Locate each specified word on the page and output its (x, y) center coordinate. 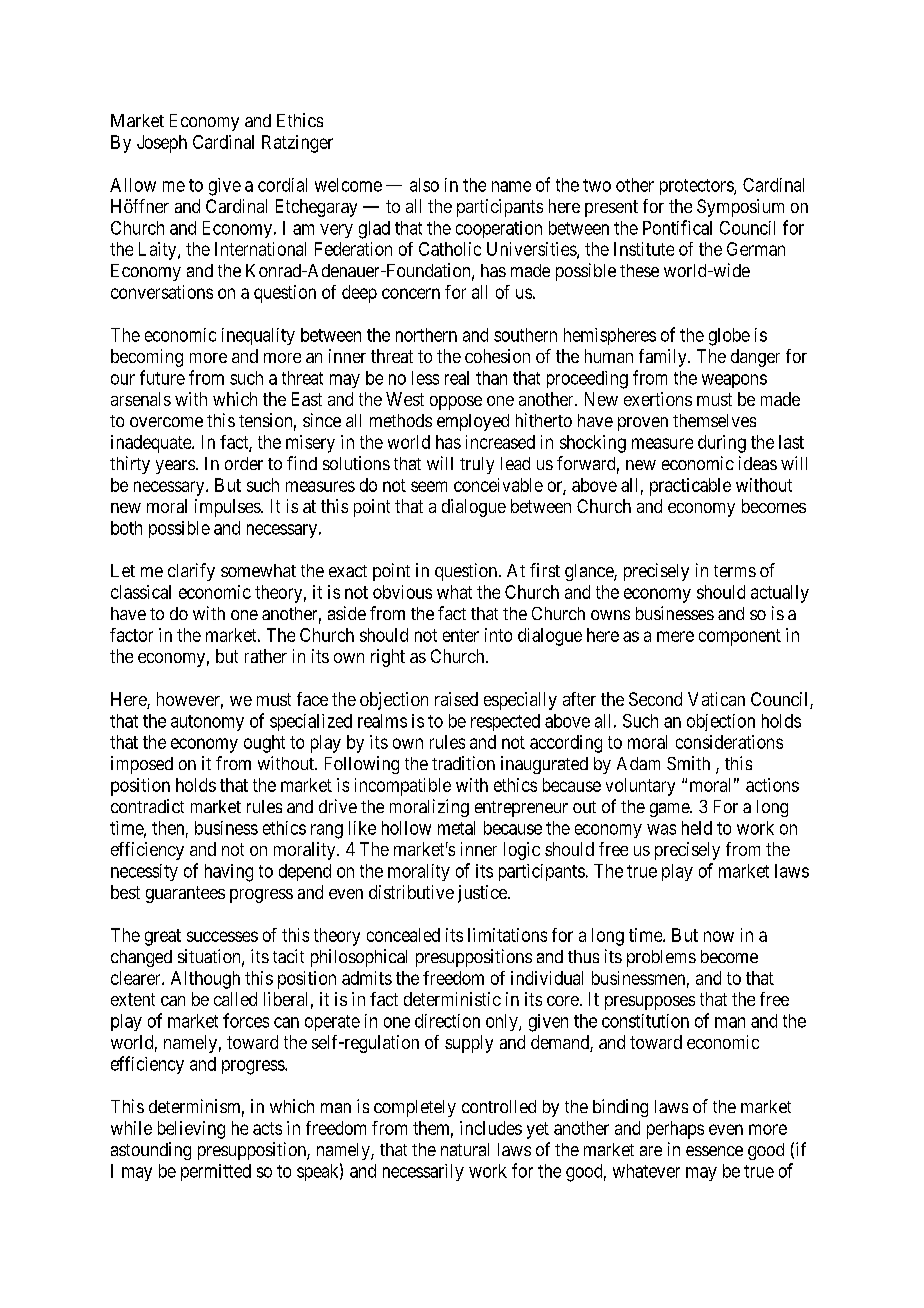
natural (465, 1149)
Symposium (740, 208)
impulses (228, 508)
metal (456, 828)
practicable (690, 487)
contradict (147, 806)
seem (429, 486)
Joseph (162, 144)
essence (714, 1151)
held (697, 828)
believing (191, 1130)
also (424, 185)
